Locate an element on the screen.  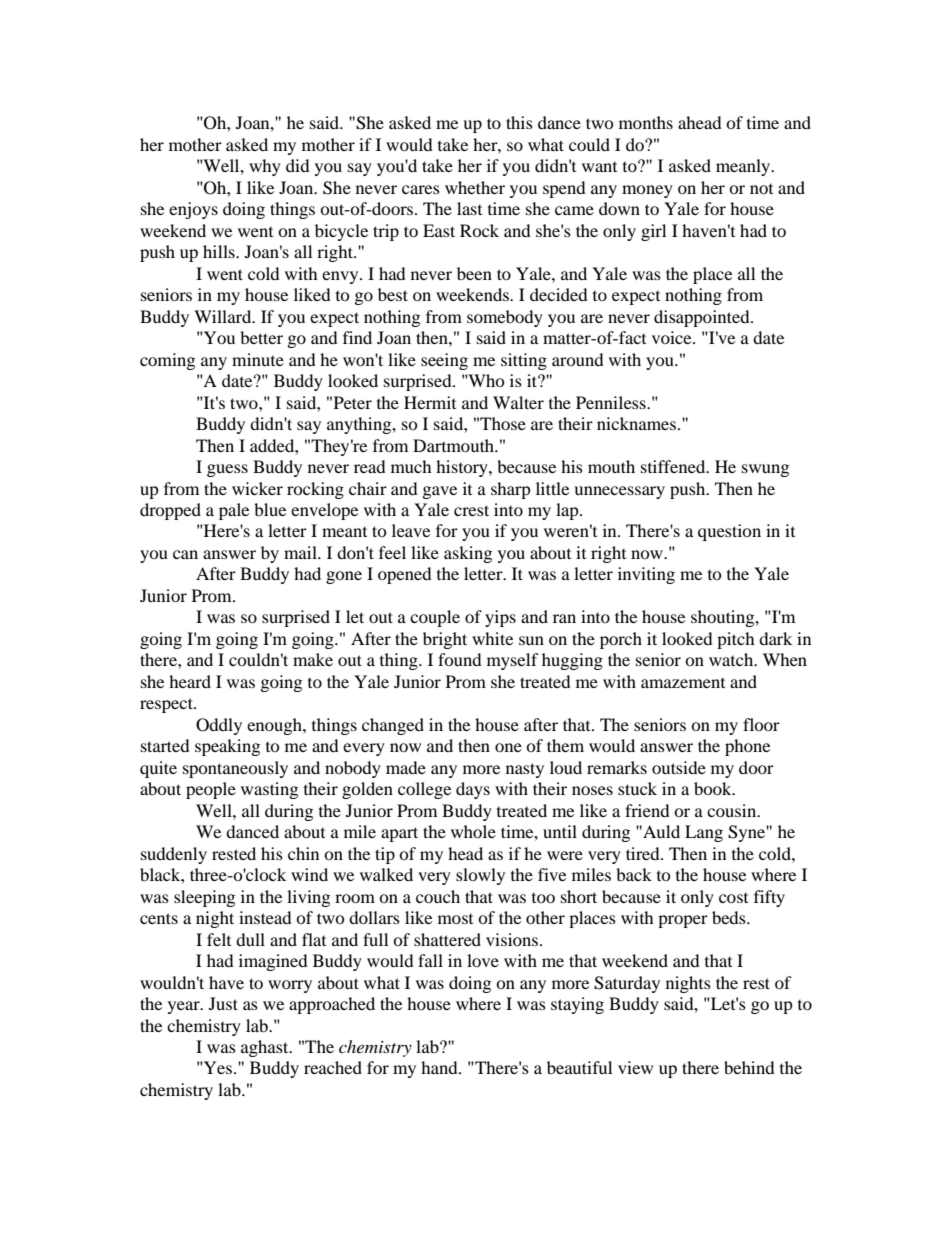
why is located at coordinates (265, 167).
